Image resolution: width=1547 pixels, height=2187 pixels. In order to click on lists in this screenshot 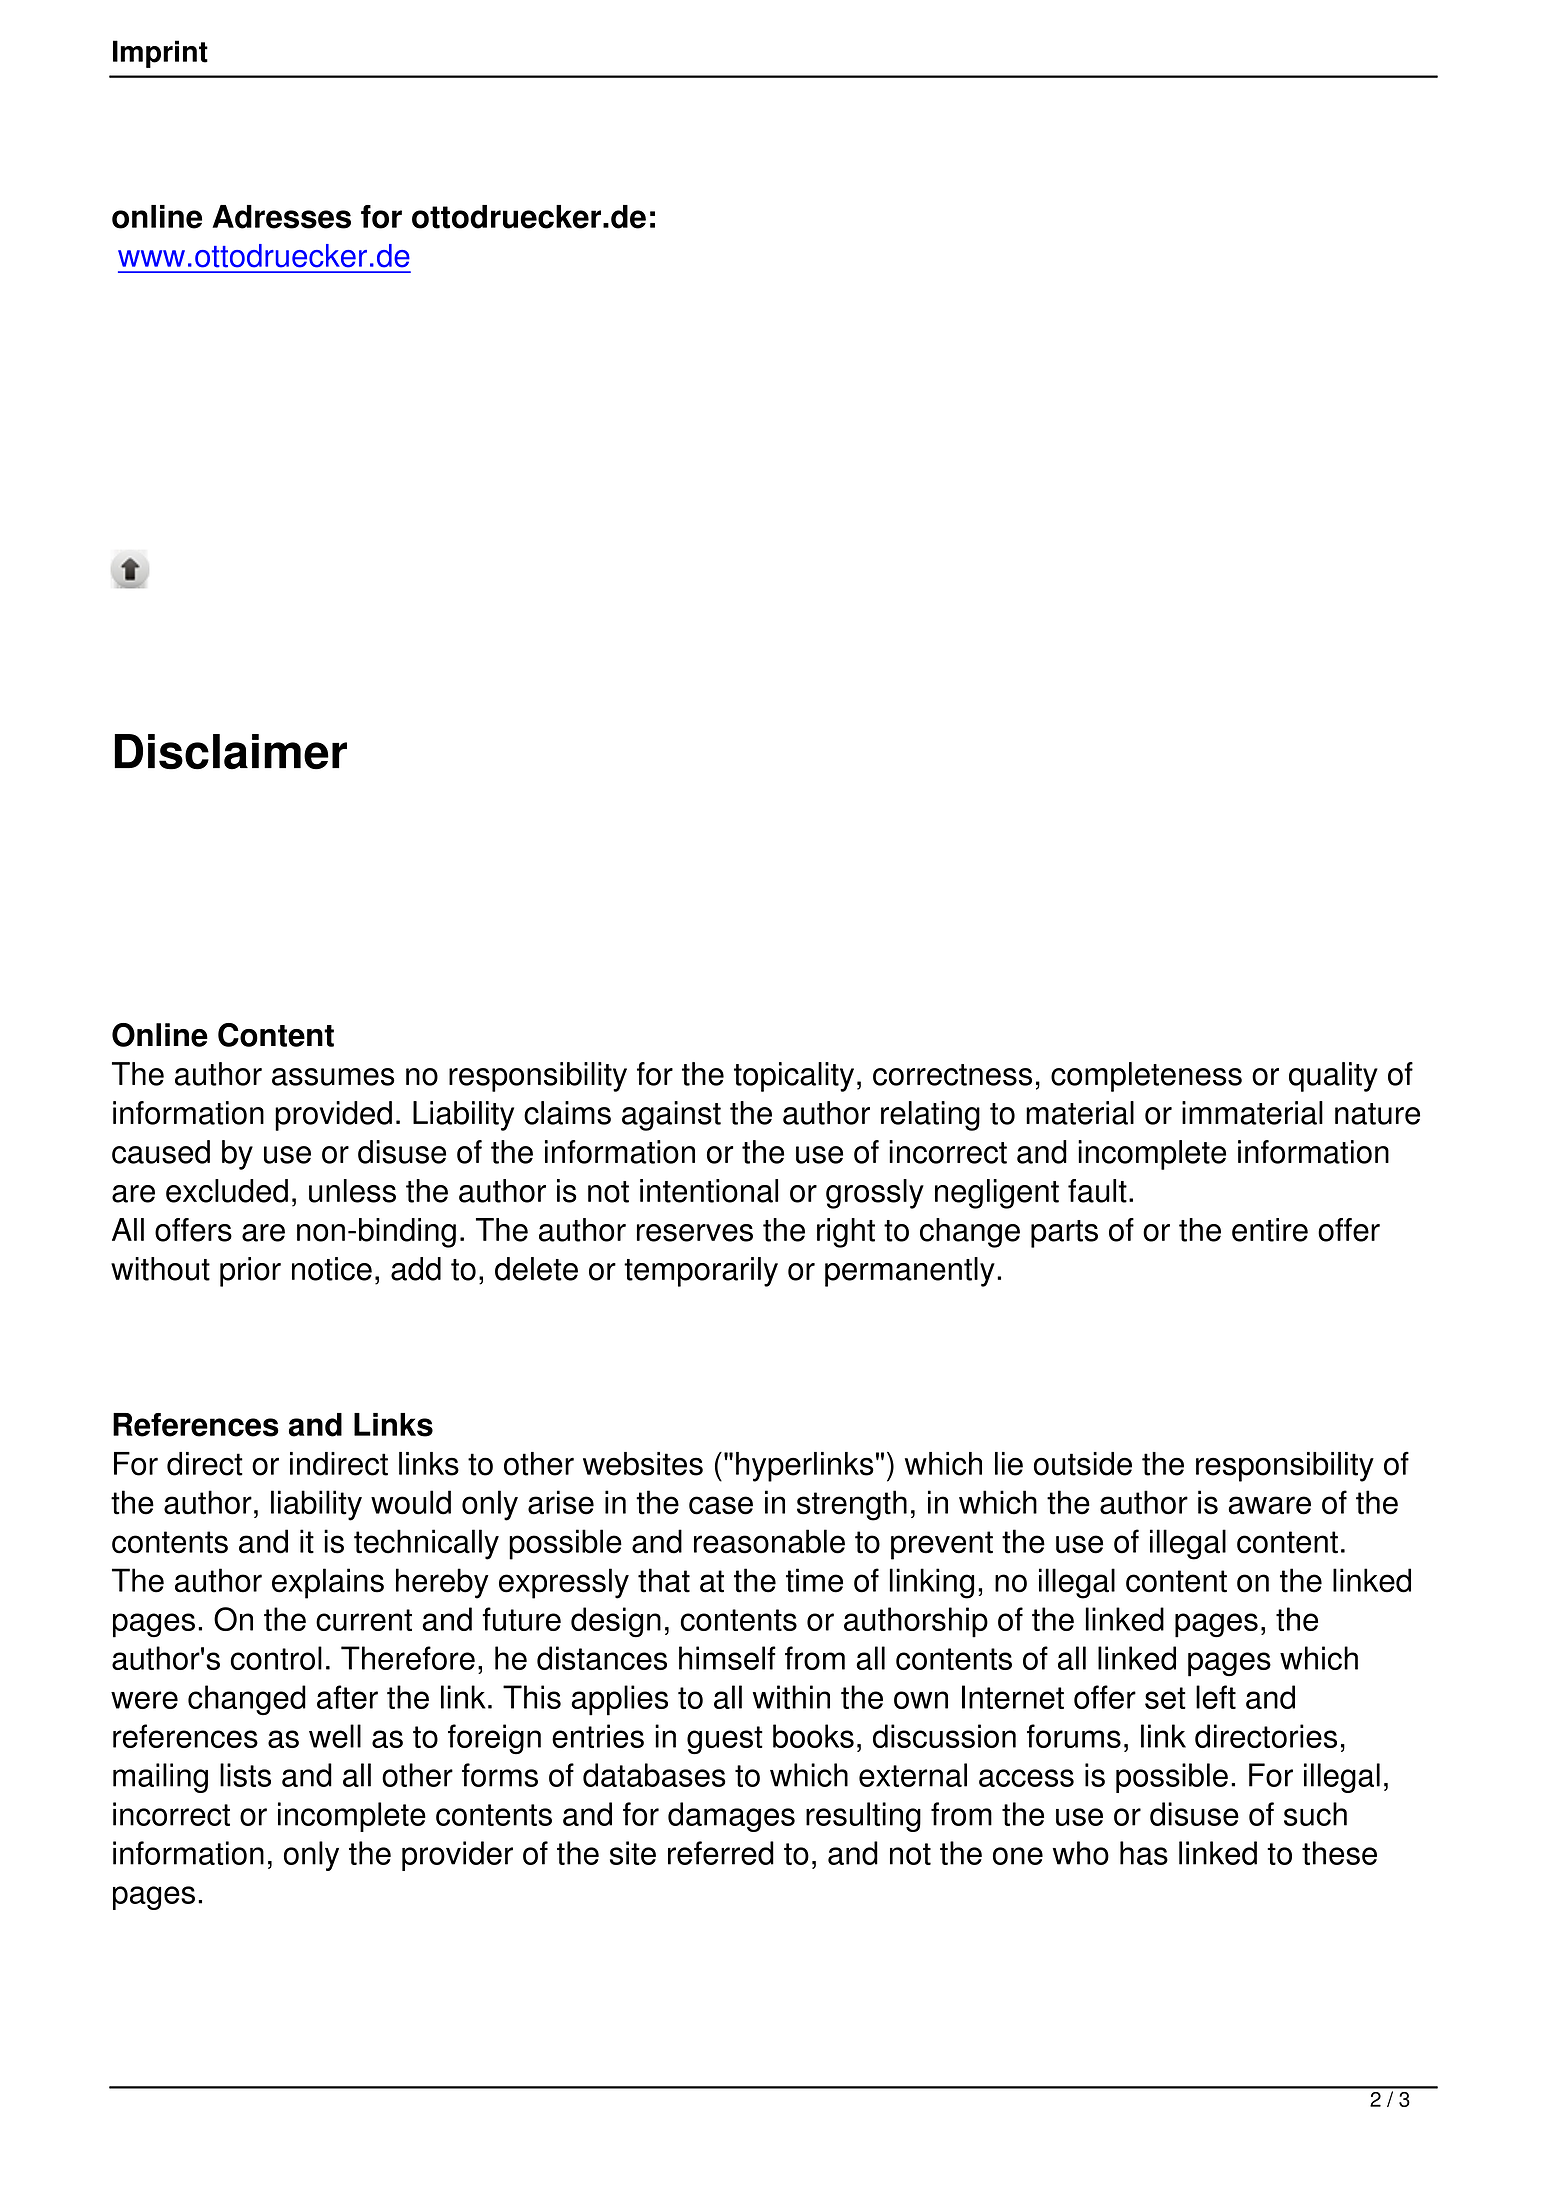, I will do `click(245, 1775)`.
